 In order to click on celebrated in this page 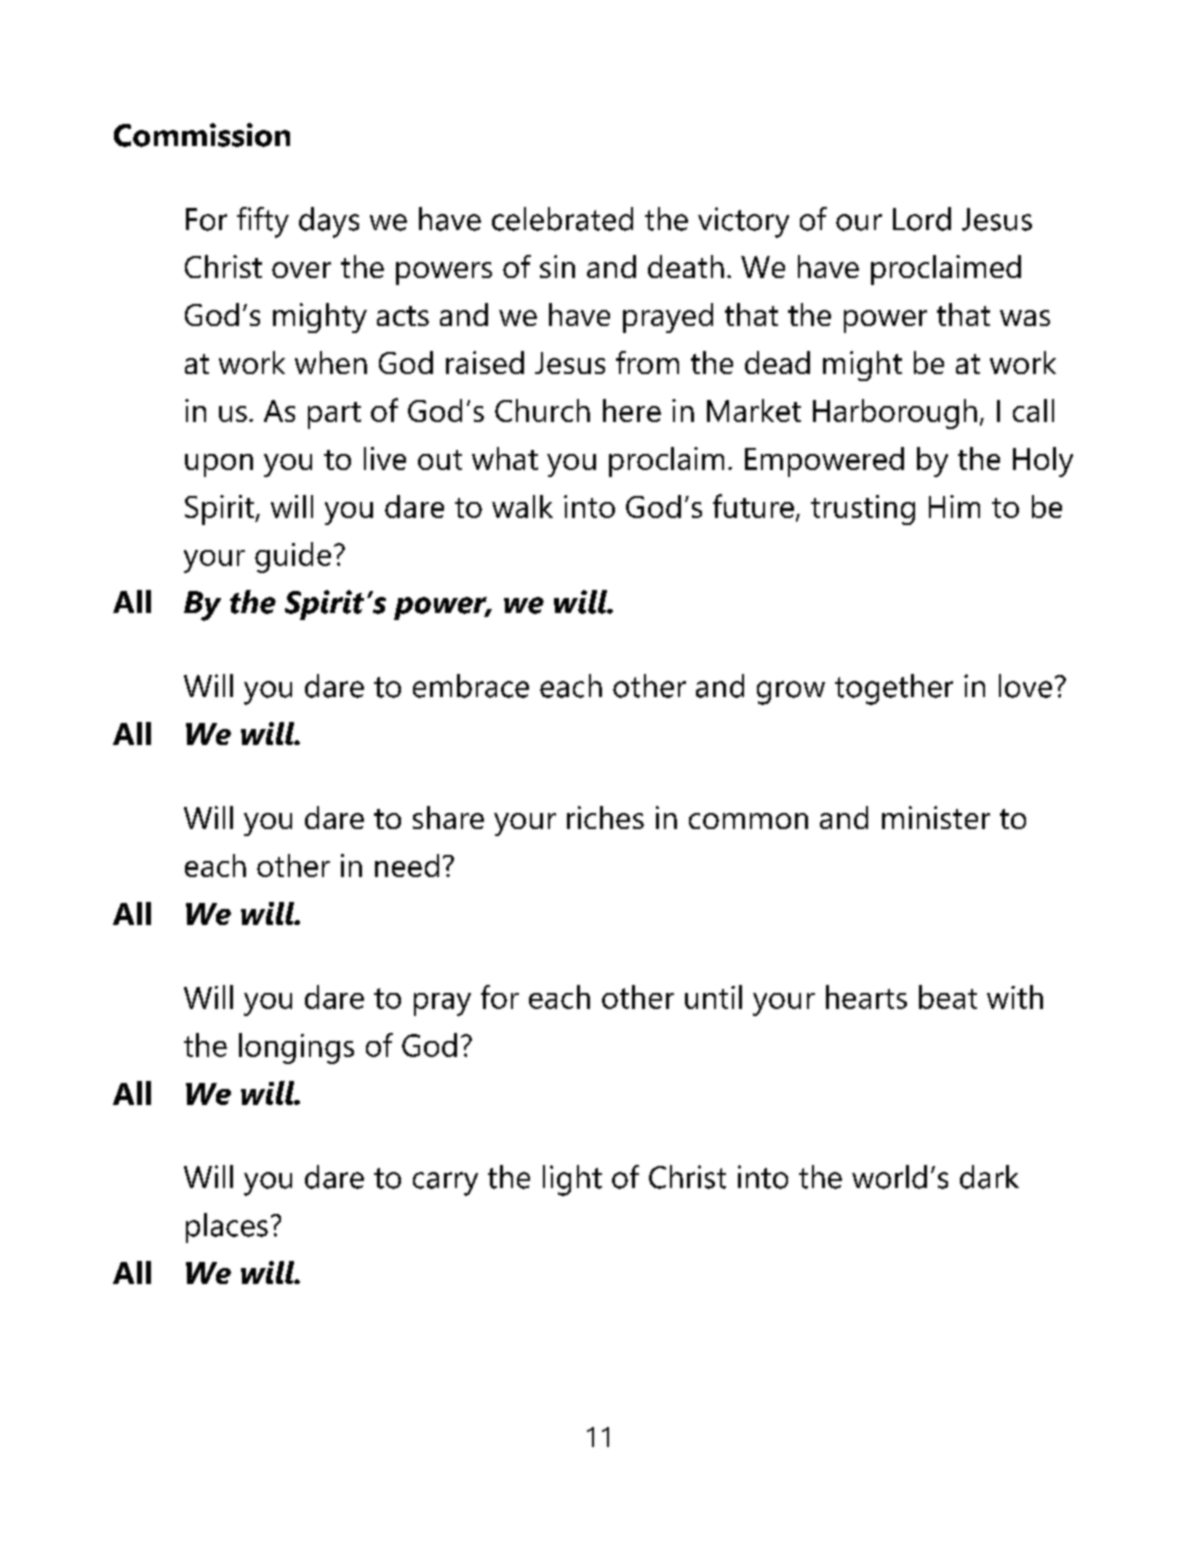, I will do `click(562, 219)`.
